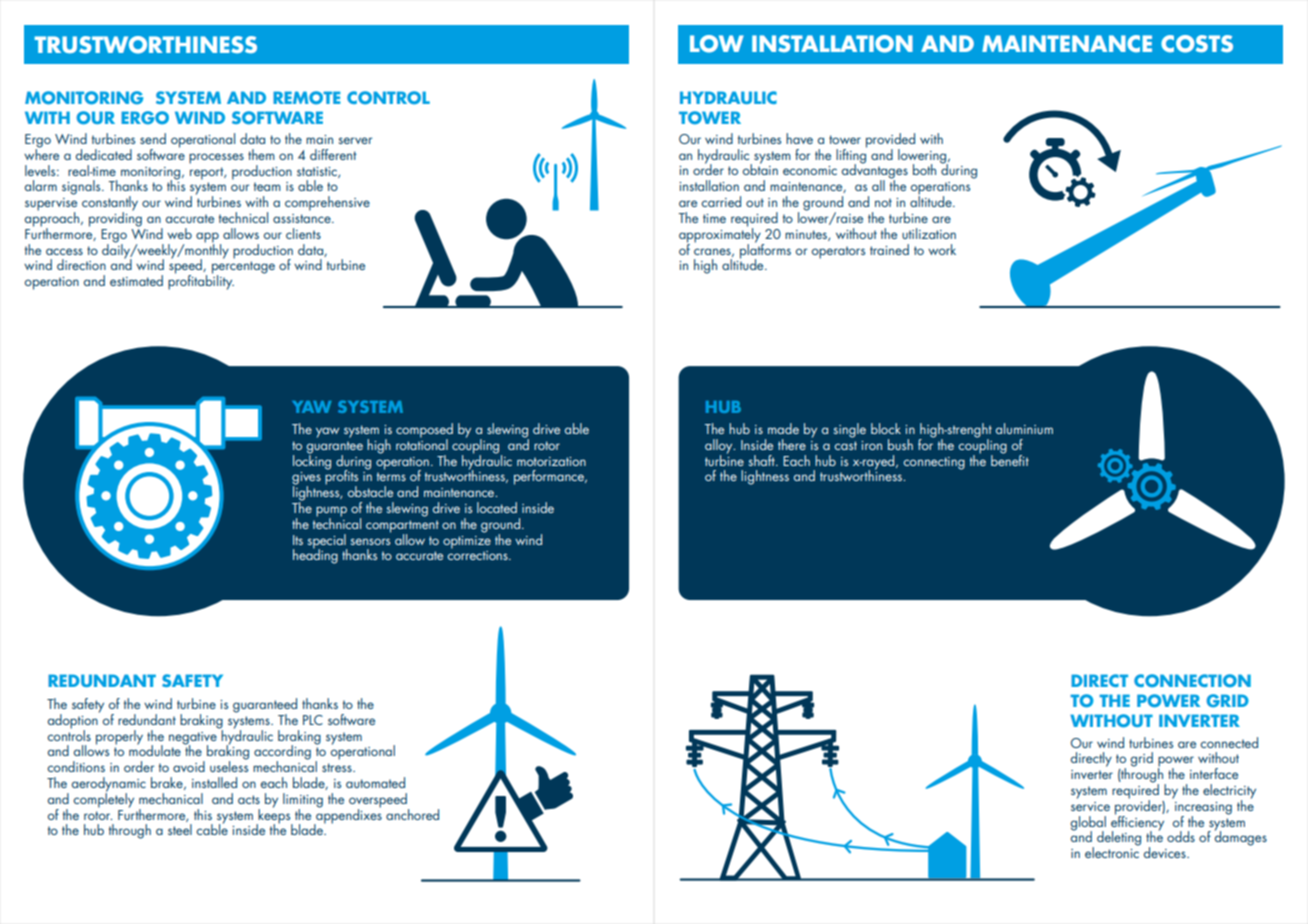 This screenshot has height=924, width=1308. Describe the element at coordinates (412, 814) in the screenshot. I see `anchored` at that location.
